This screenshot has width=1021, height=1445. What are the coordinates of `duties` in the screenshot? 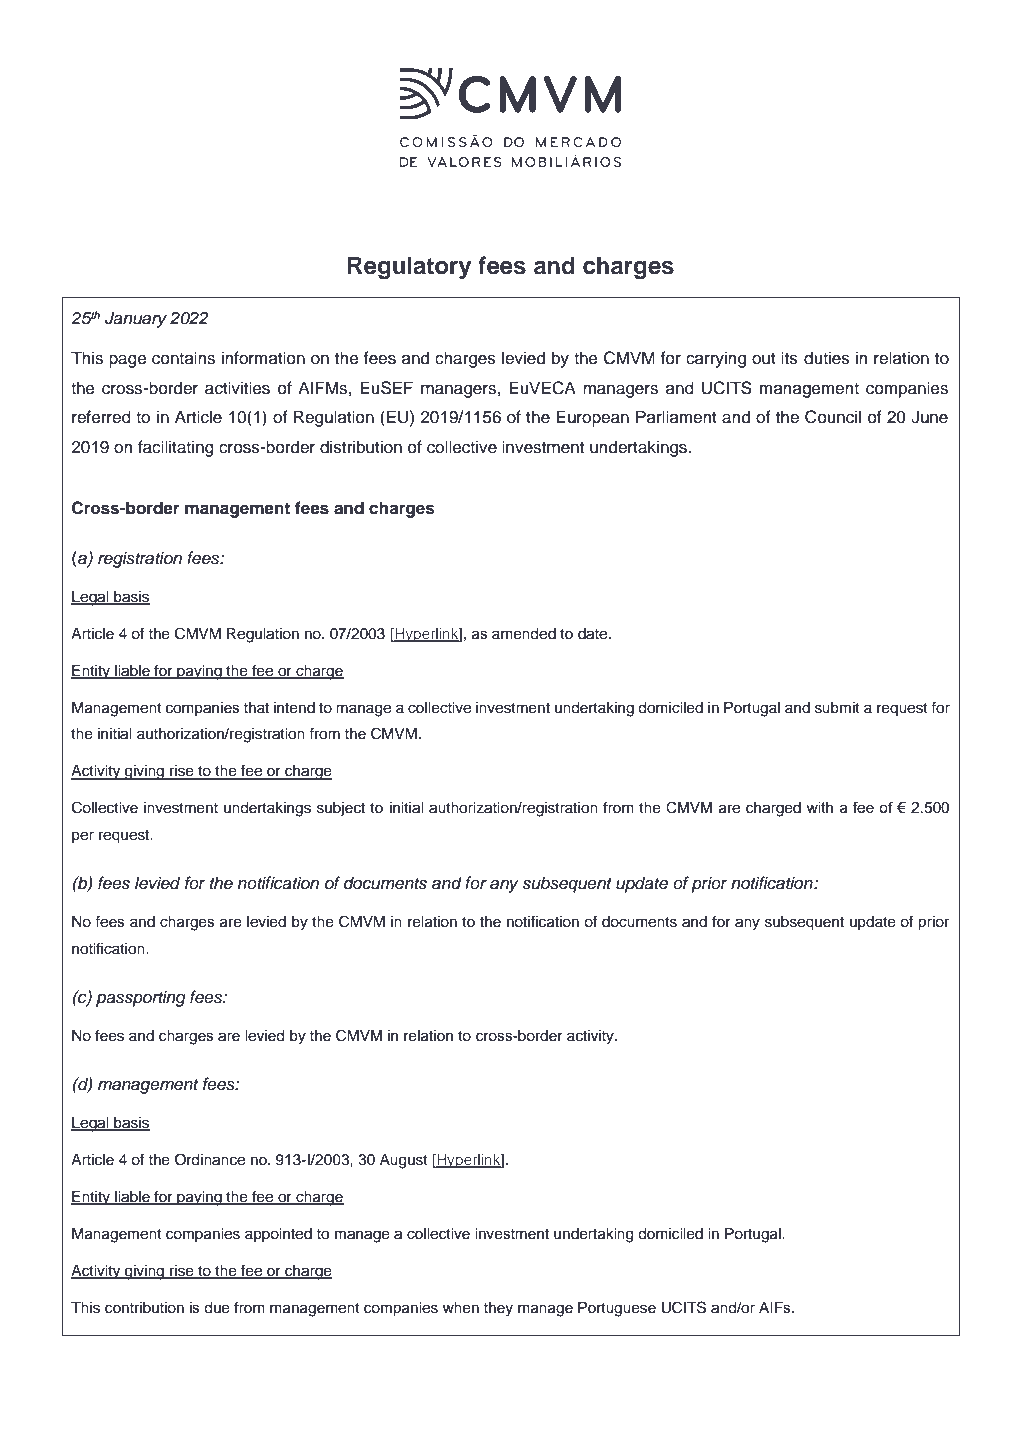 It's located at (827, 358).
